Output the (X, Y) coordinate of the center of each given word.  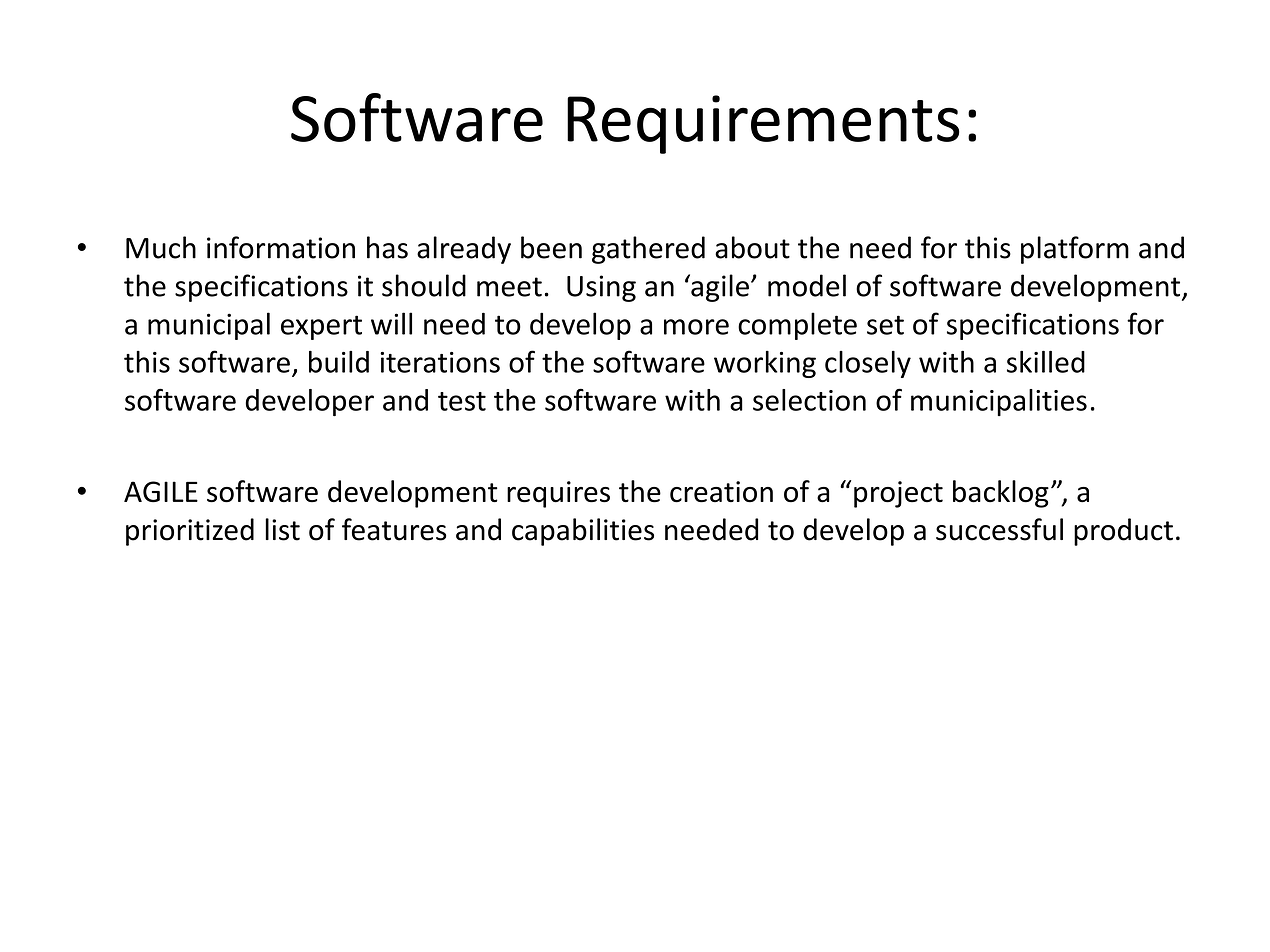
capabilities (583, 532)
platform (1075, 250)
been (551, 247)
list (282, 529)
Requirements (763, 124)
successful (999, 529)
